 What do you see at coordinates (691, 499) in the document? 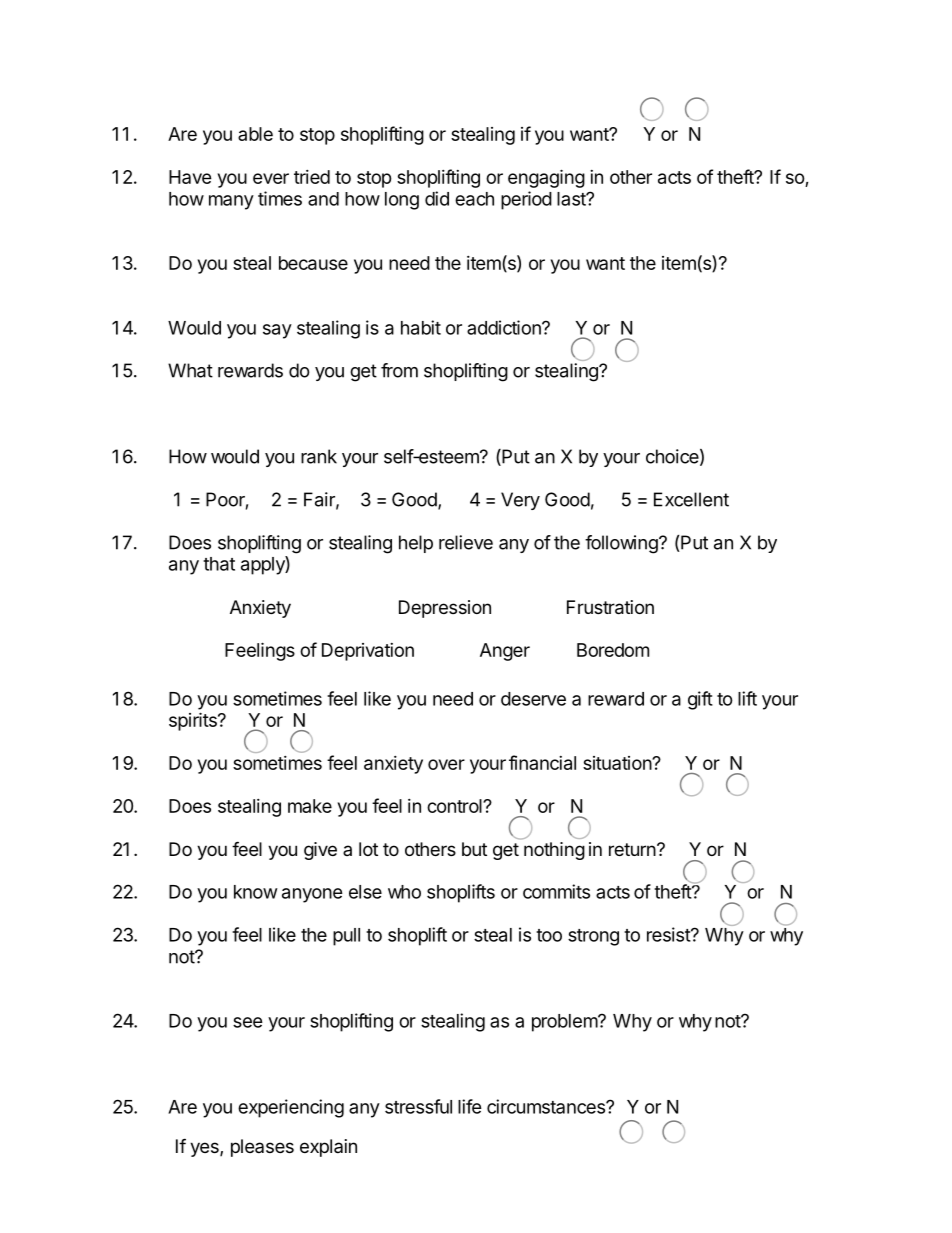
I see `Excellent` at bounding box center [691, 499].
